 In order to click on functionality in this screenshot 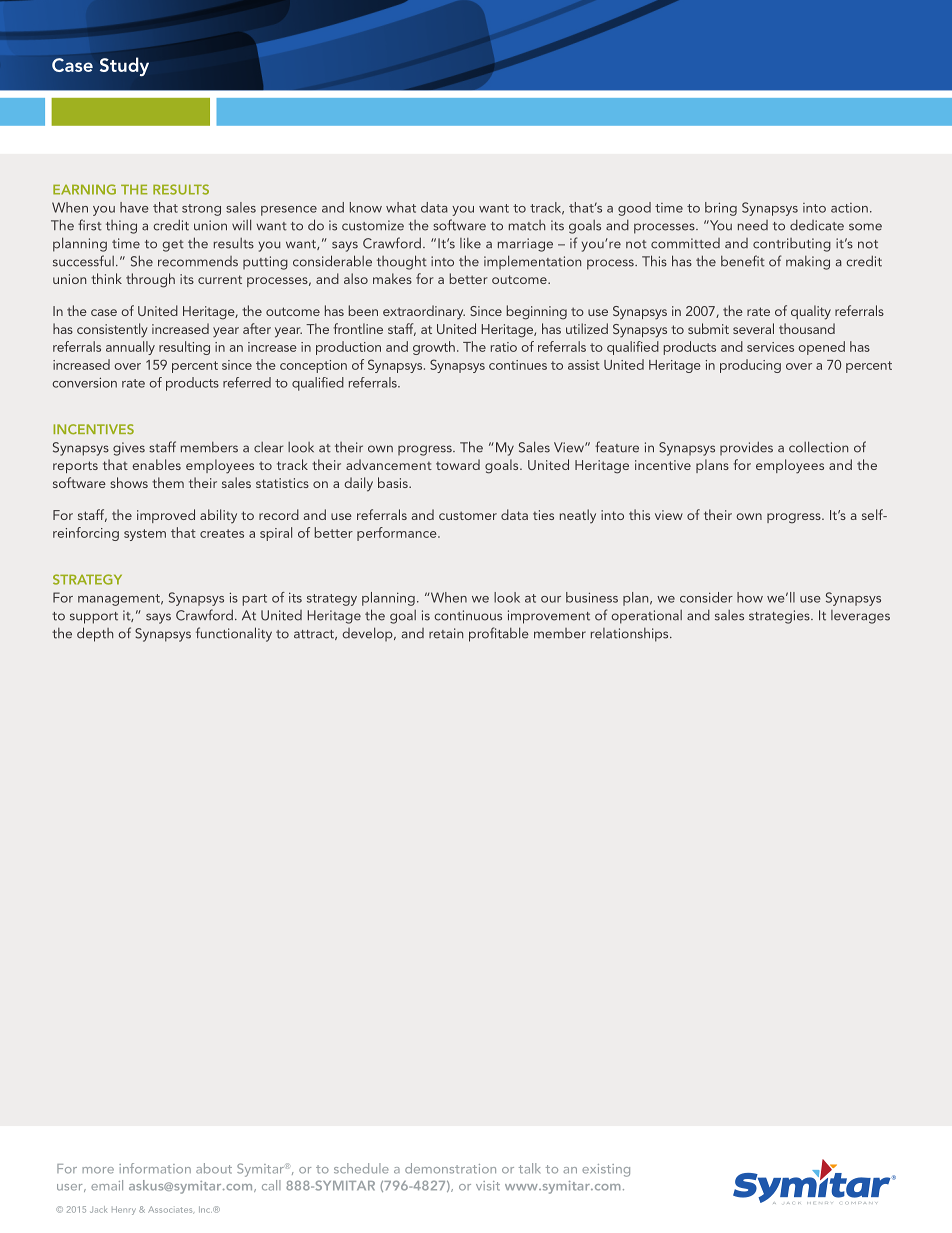, I will do `click(234, 634)`.
